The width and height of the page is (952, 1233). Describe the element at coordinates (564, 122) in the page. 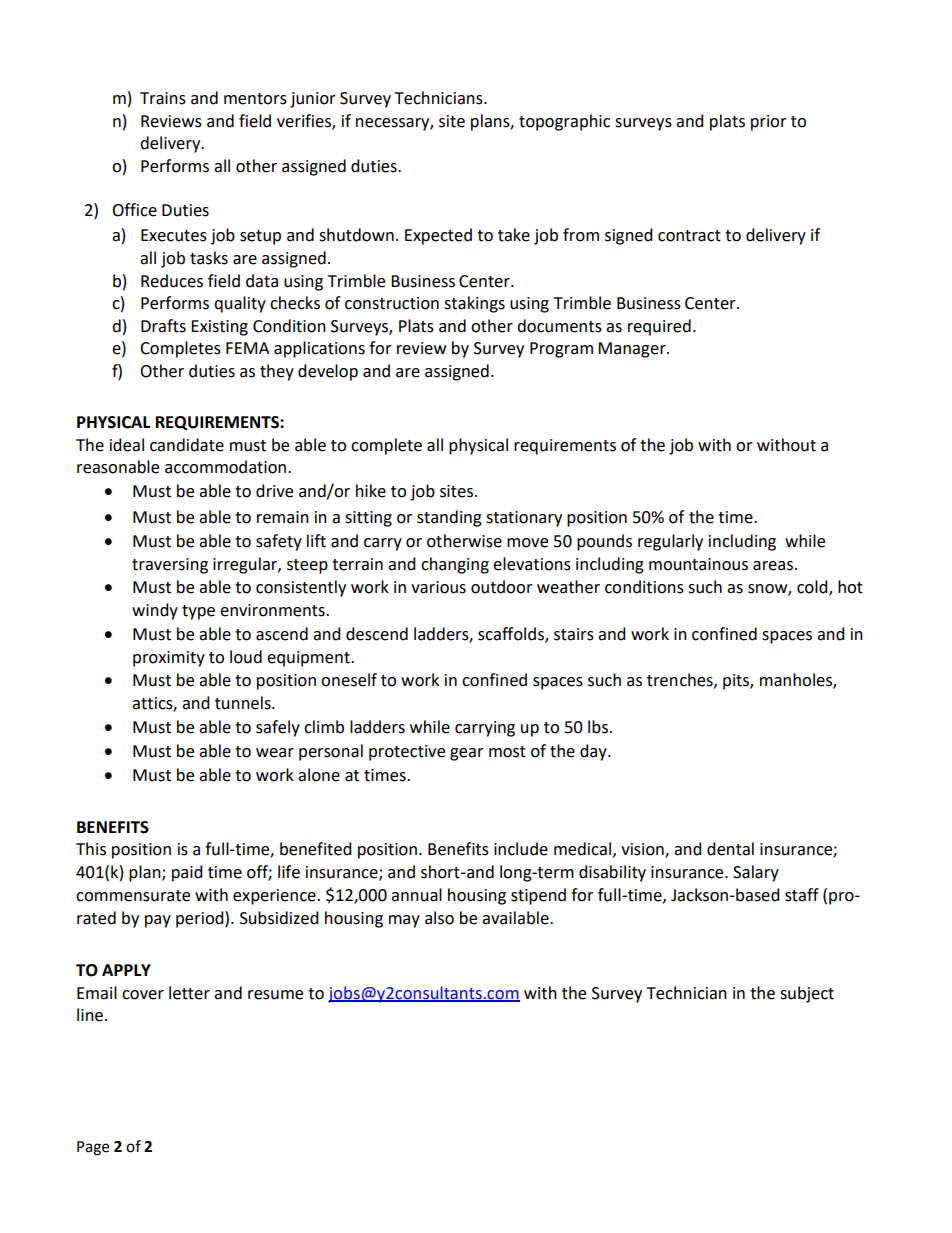

I see `topographic` at that location.
